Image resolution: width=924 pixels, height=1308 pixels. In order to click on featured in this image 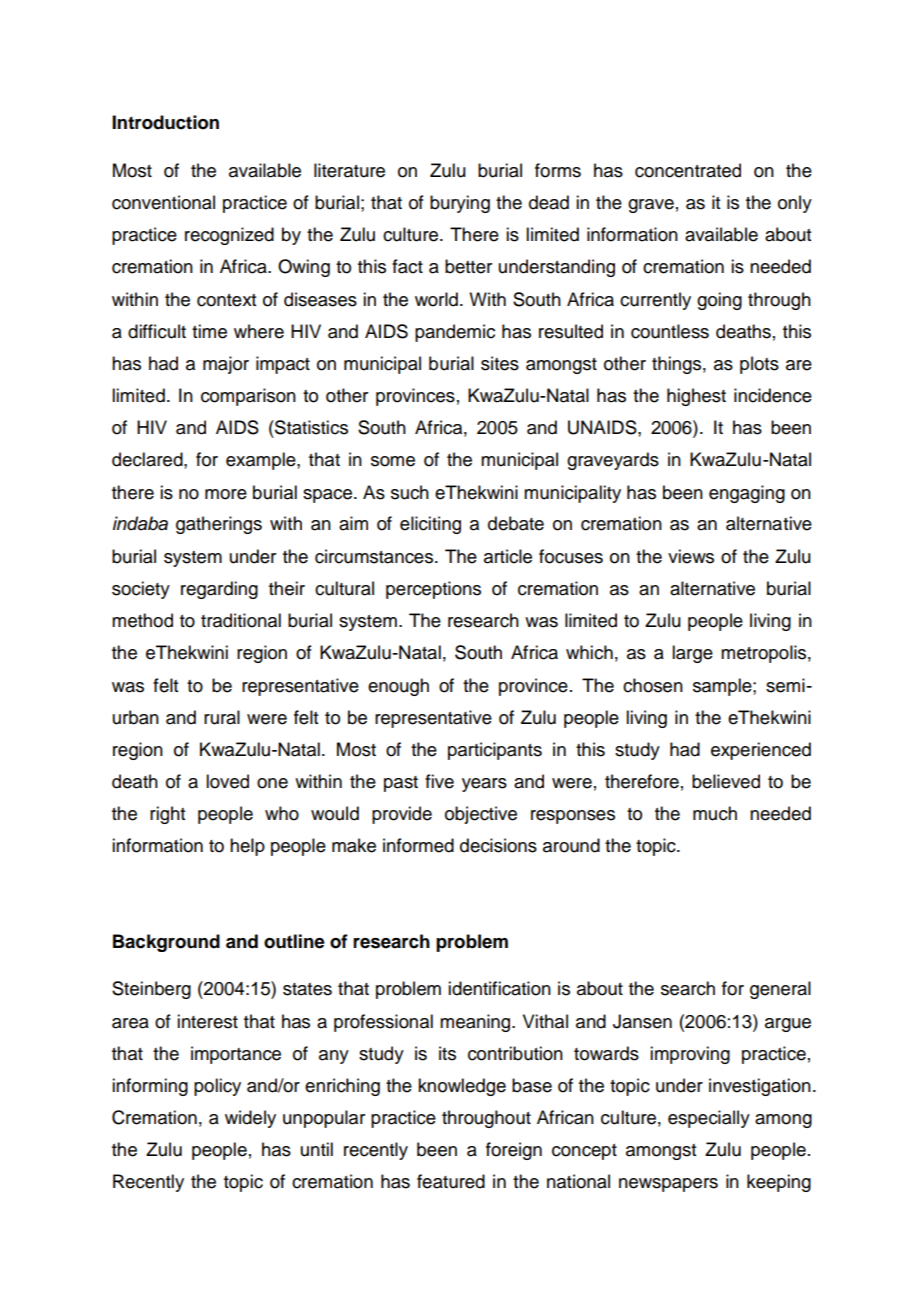, I will do `click(451, 1181)`.
